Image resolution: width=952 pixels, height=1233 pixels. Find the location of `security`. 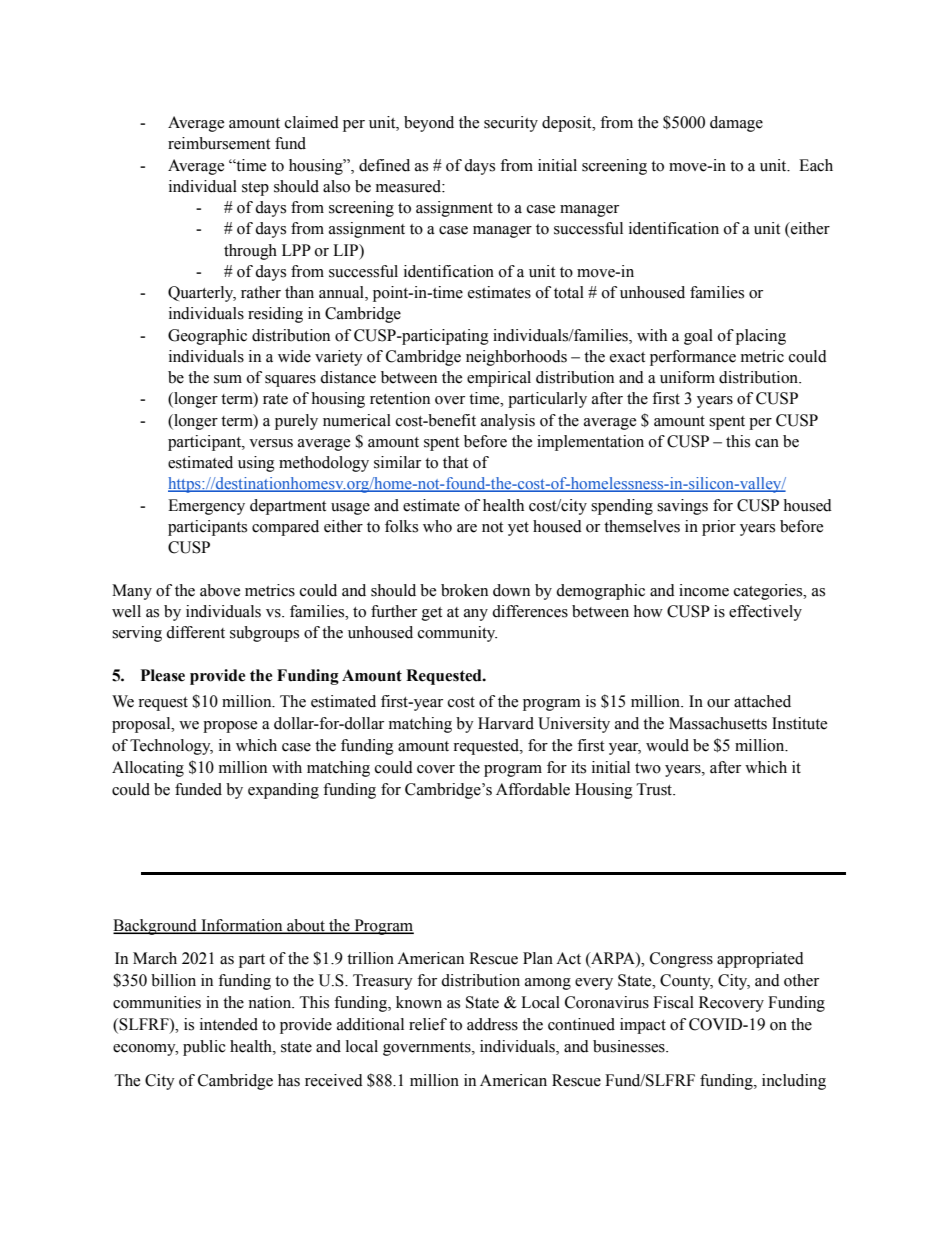

security is located at coordinates (511, 124).
